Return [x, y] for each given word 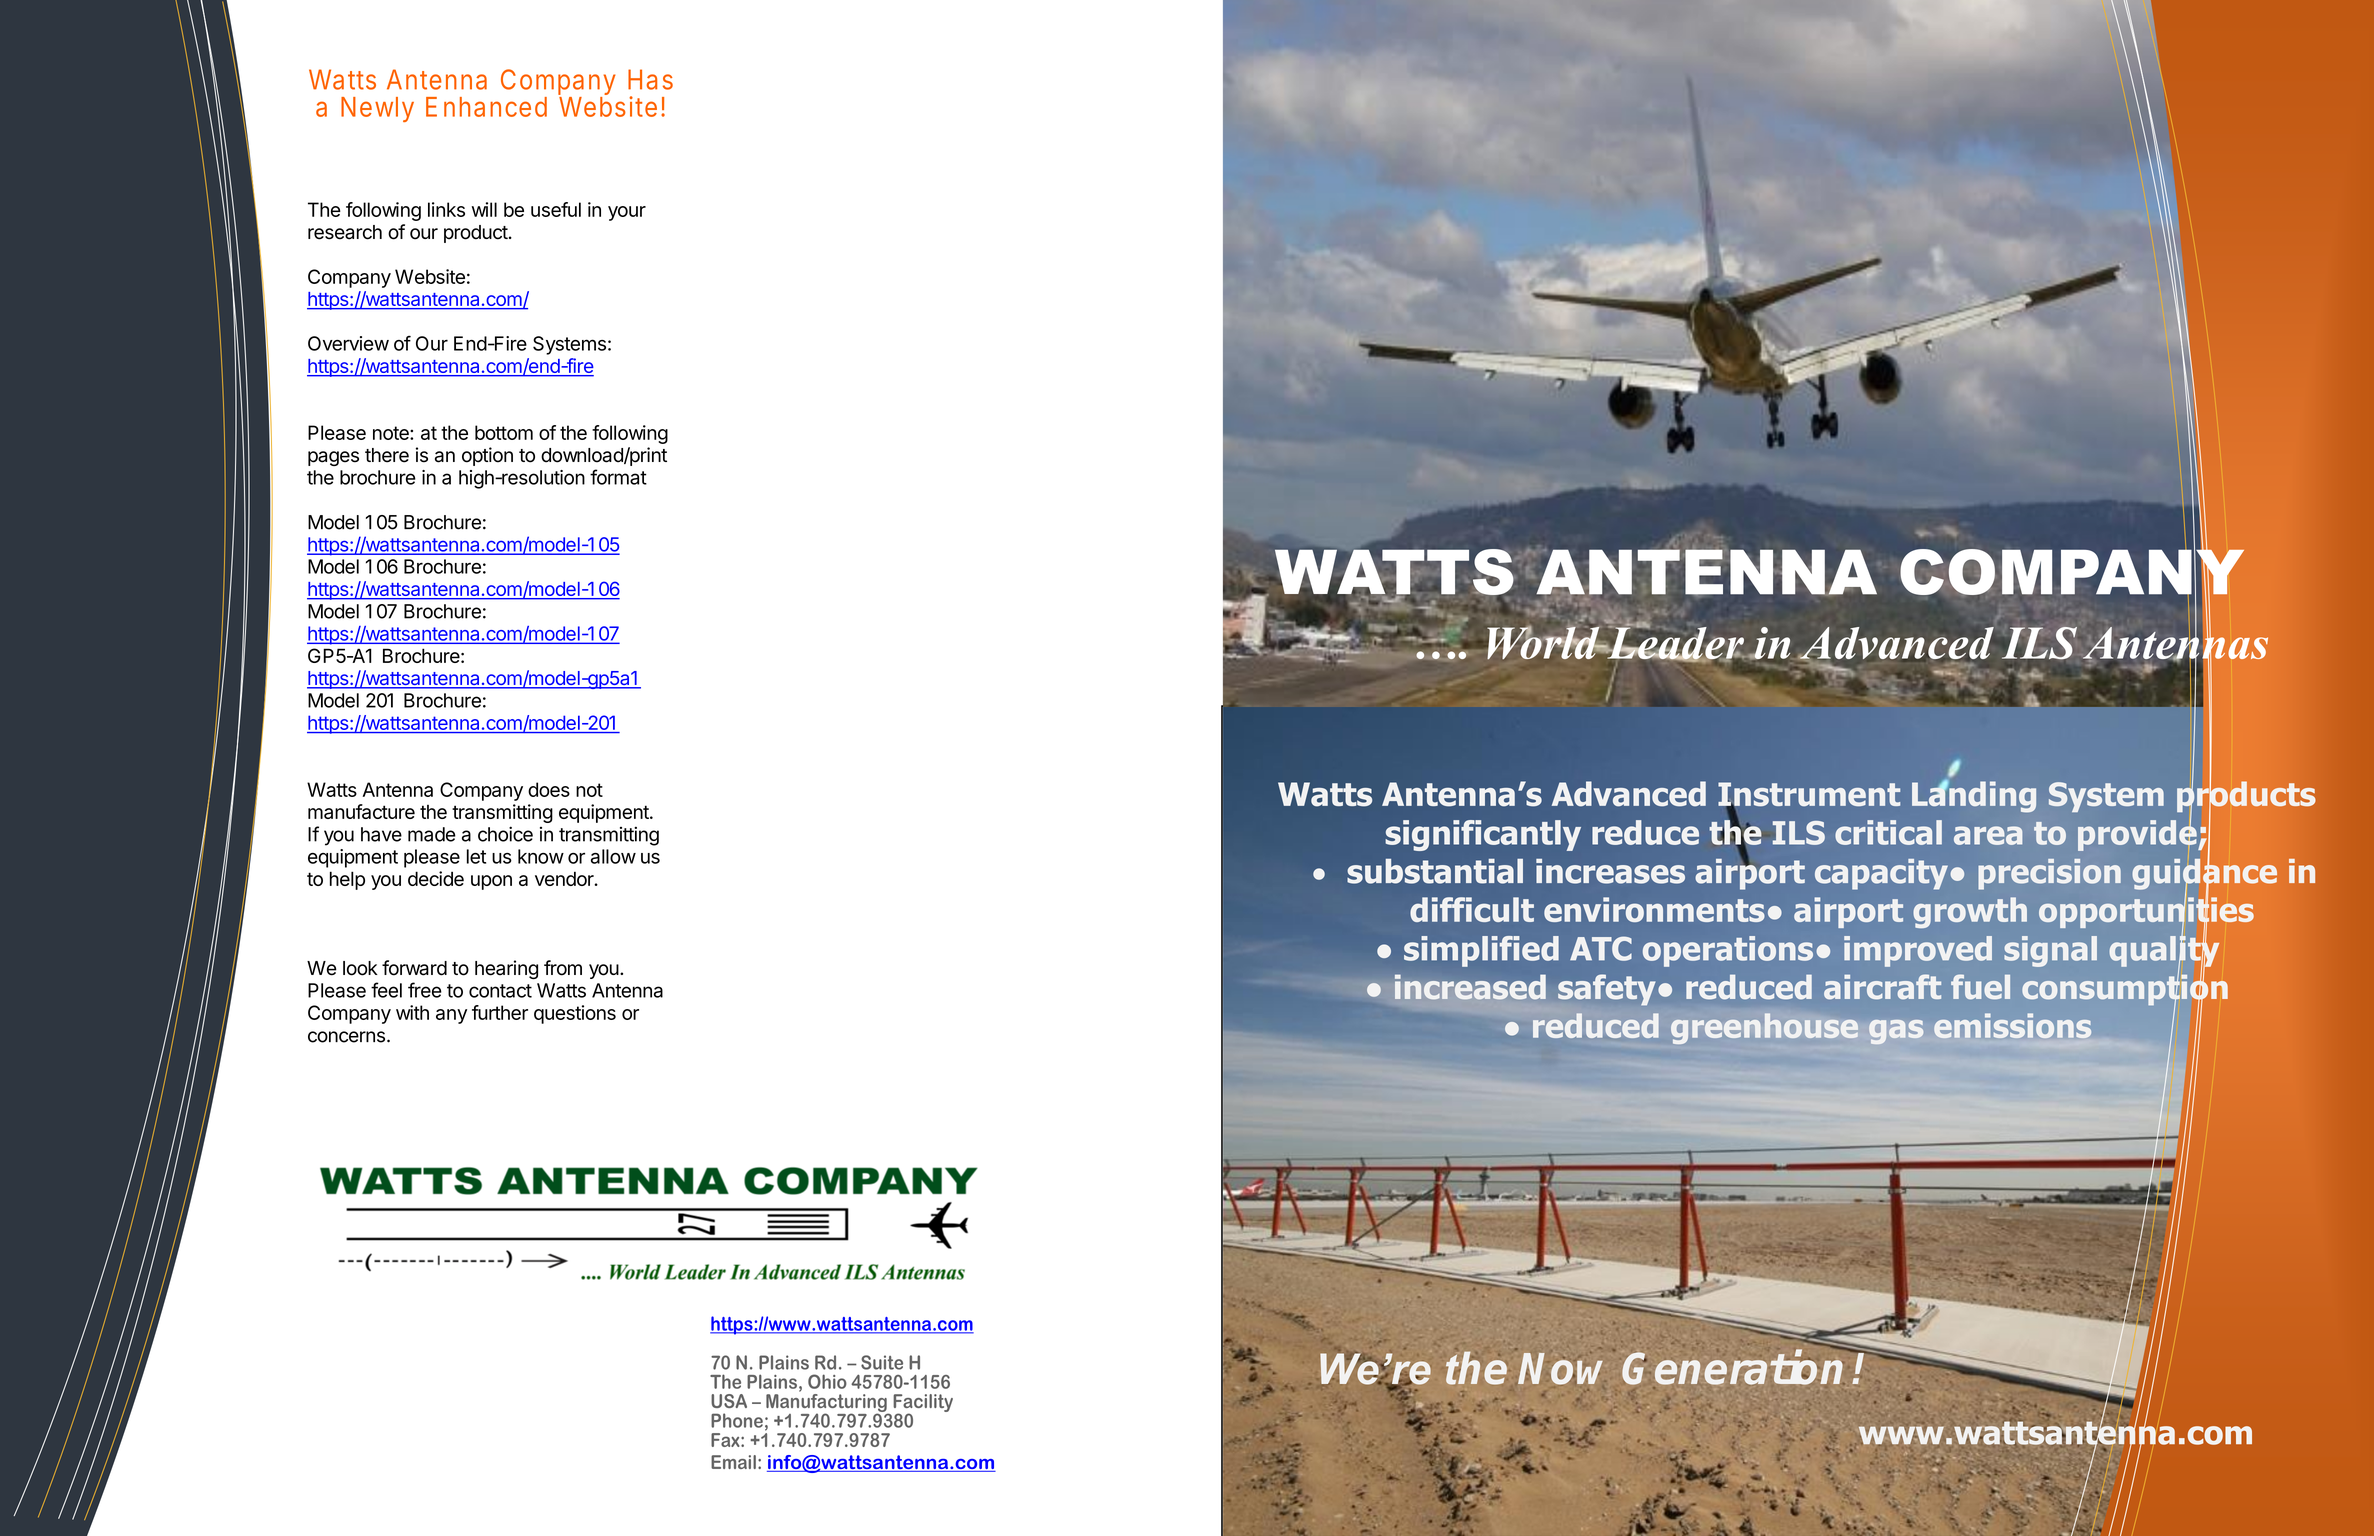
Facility [923, 1404]
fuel [1980, 986]
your [627, 213]
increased [1470, 987]
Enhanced [486, 107]
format [618, 477]
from [563, 968]
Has [650, 79]
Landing [1974, 796]
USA [729, 1401]
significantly [1483, 835]
